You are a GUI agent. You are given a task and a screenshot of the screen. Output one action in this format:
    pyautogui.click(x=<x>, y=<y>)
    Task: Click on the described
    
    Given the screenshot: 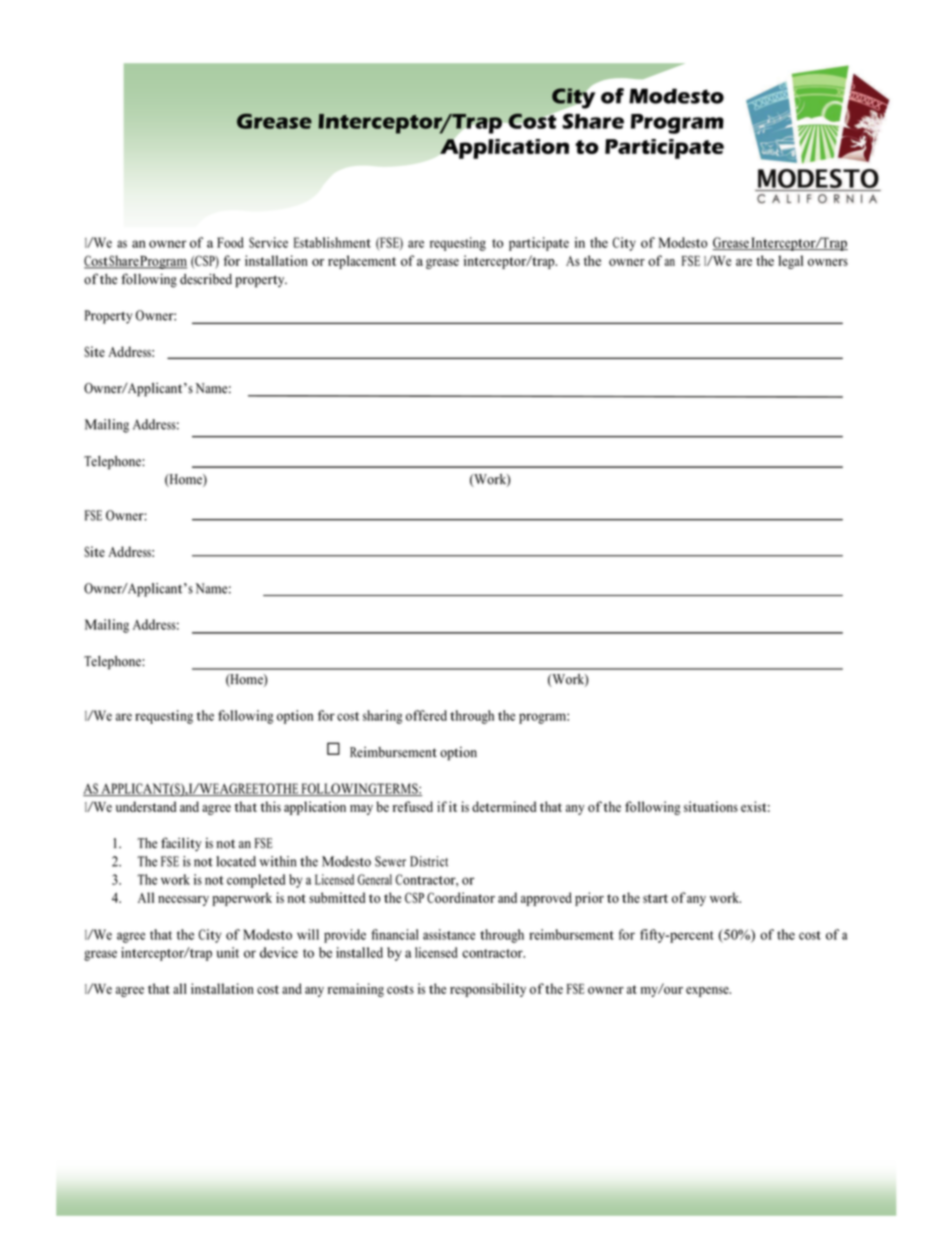 What is the action you would take?
    pyautogui.click(x=206, y=279)
